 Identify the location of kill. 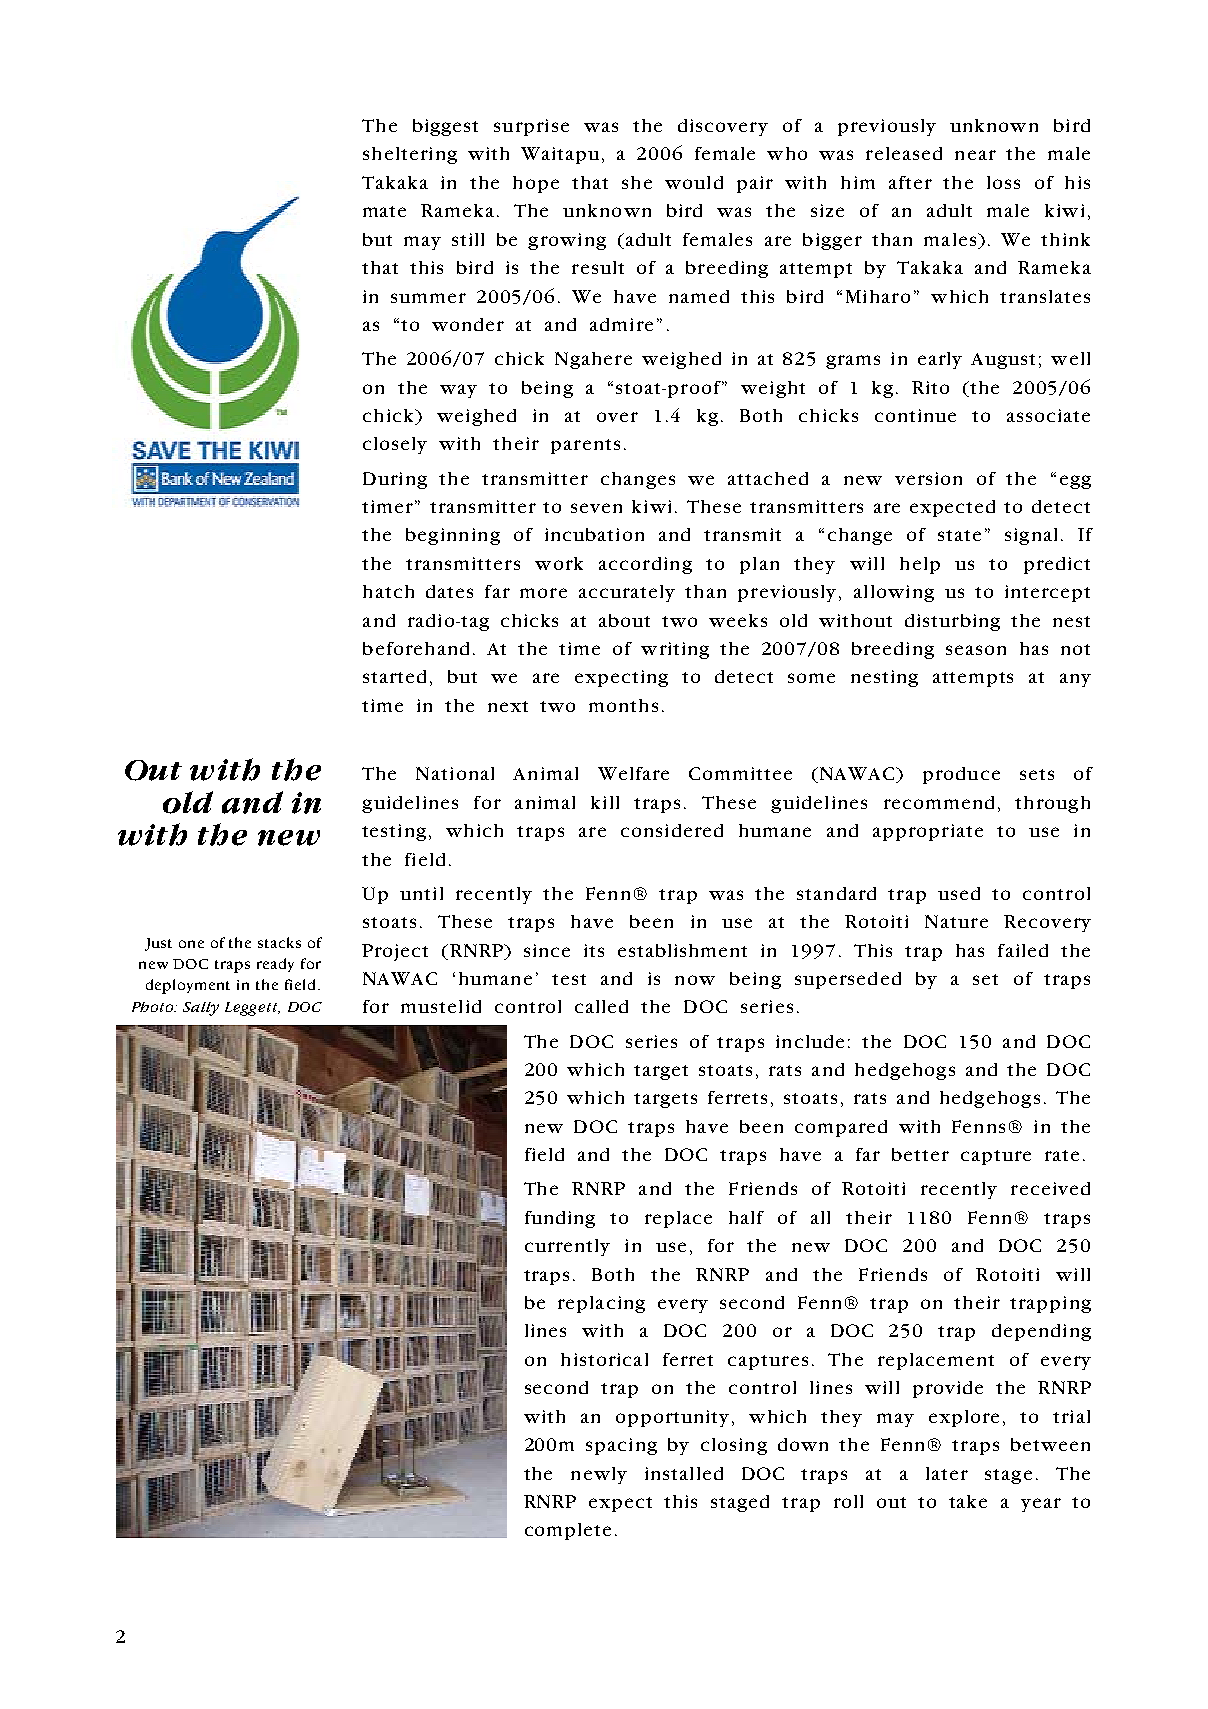
(605, 802).
